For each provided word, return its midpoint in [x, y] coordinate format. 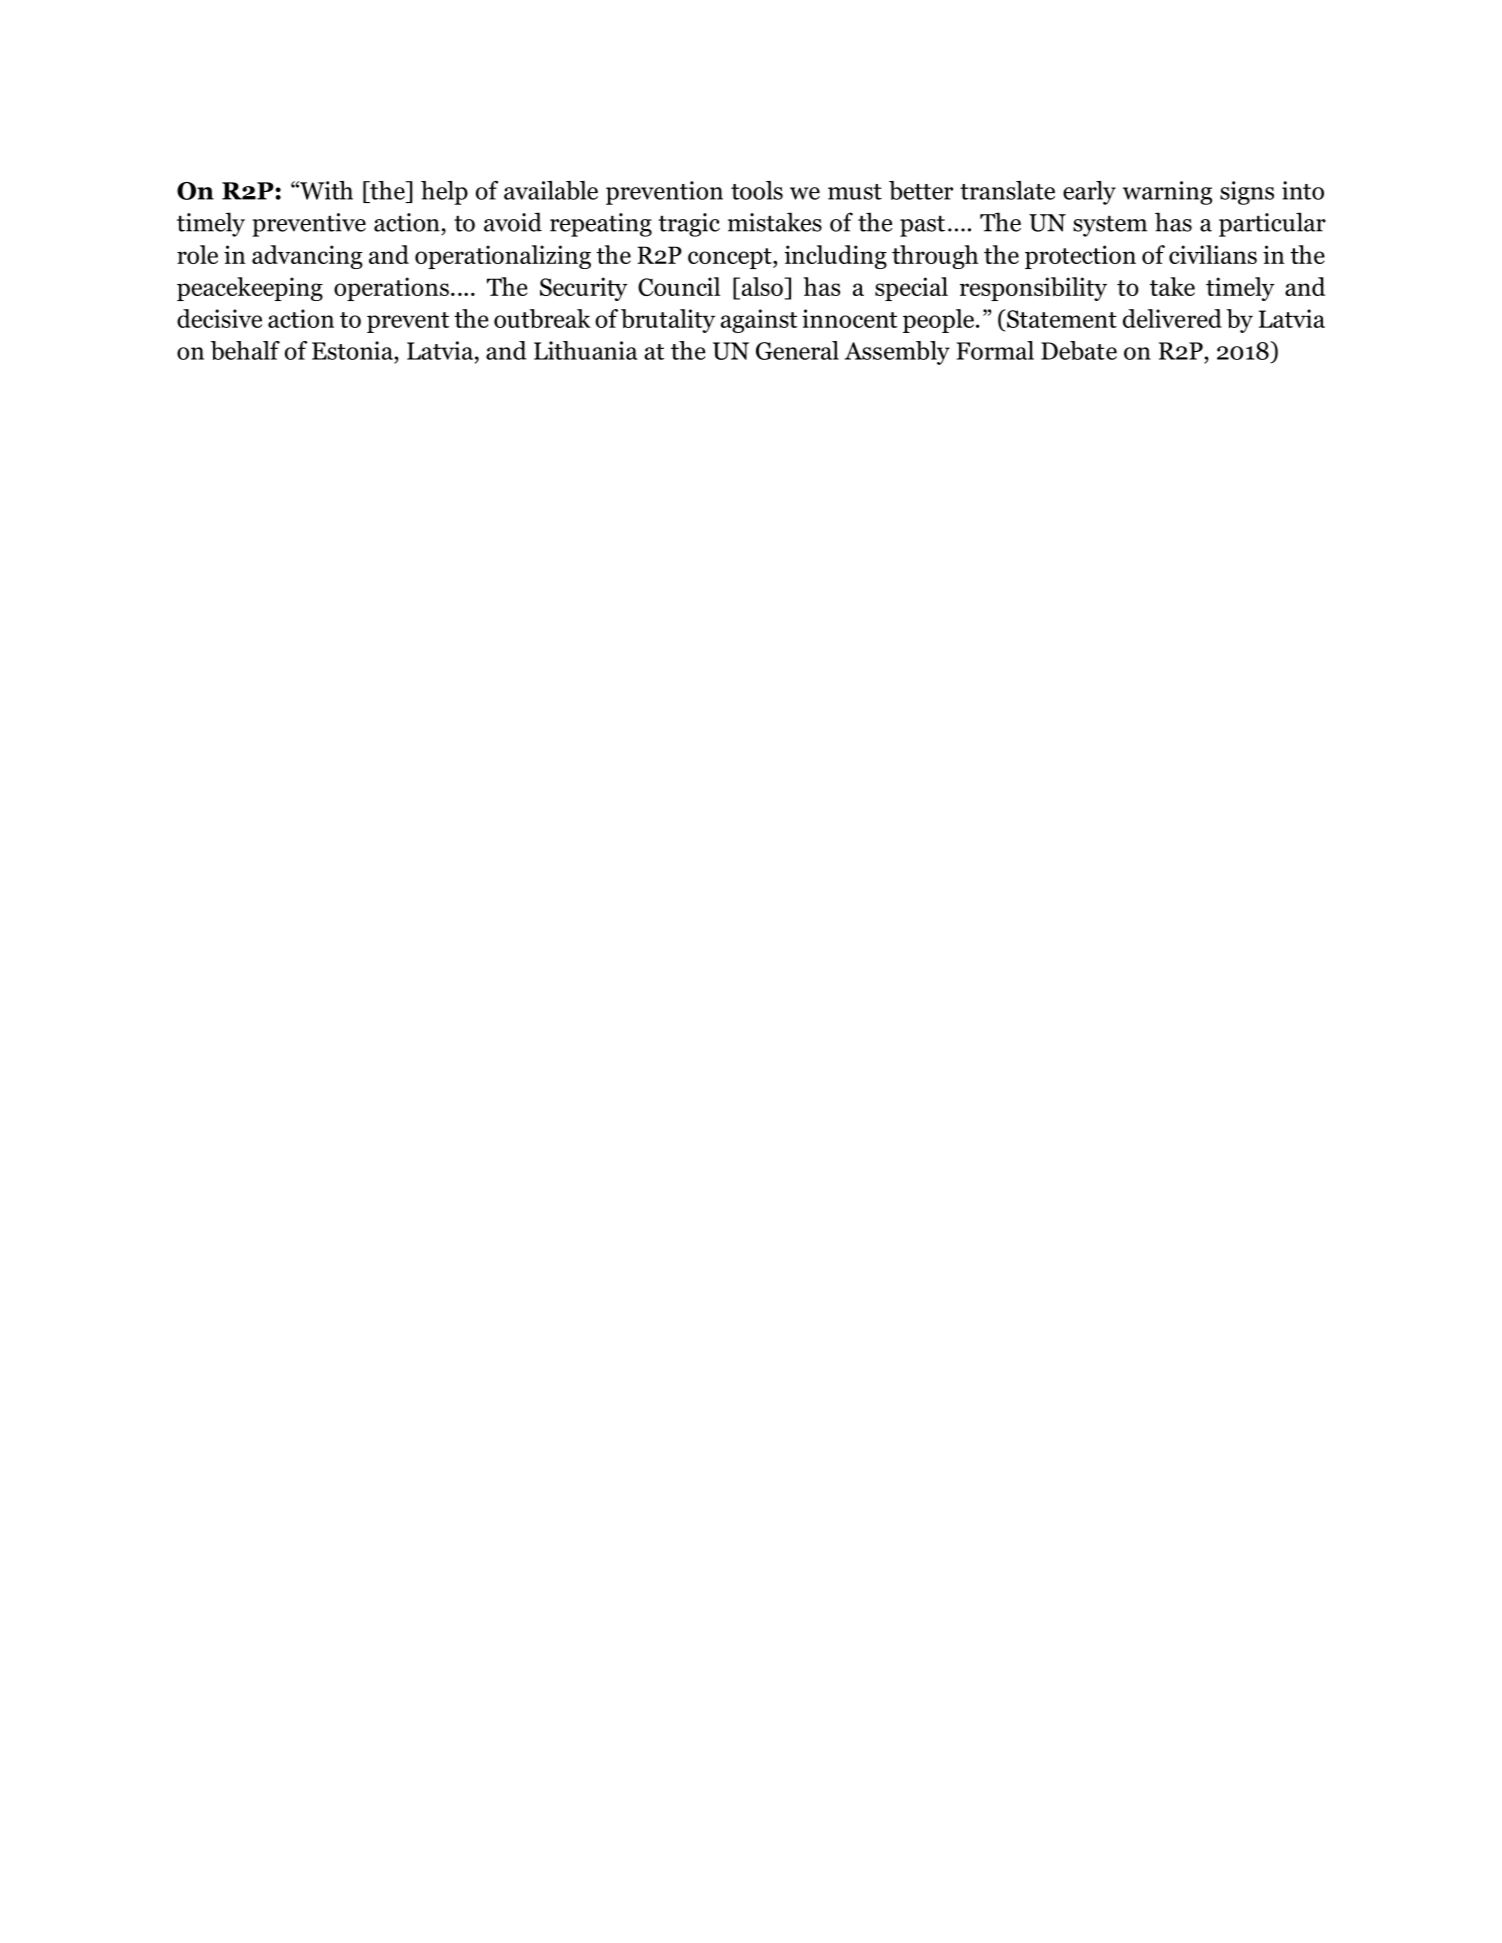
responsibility [1033, 289]
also [762, 288]
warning [1167, 193]
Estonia [353, 350]
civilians [1213, 254]
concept [731, 258]
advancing [307, 257]
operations [391, 289]
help [444, 193]
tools [757, 190]
